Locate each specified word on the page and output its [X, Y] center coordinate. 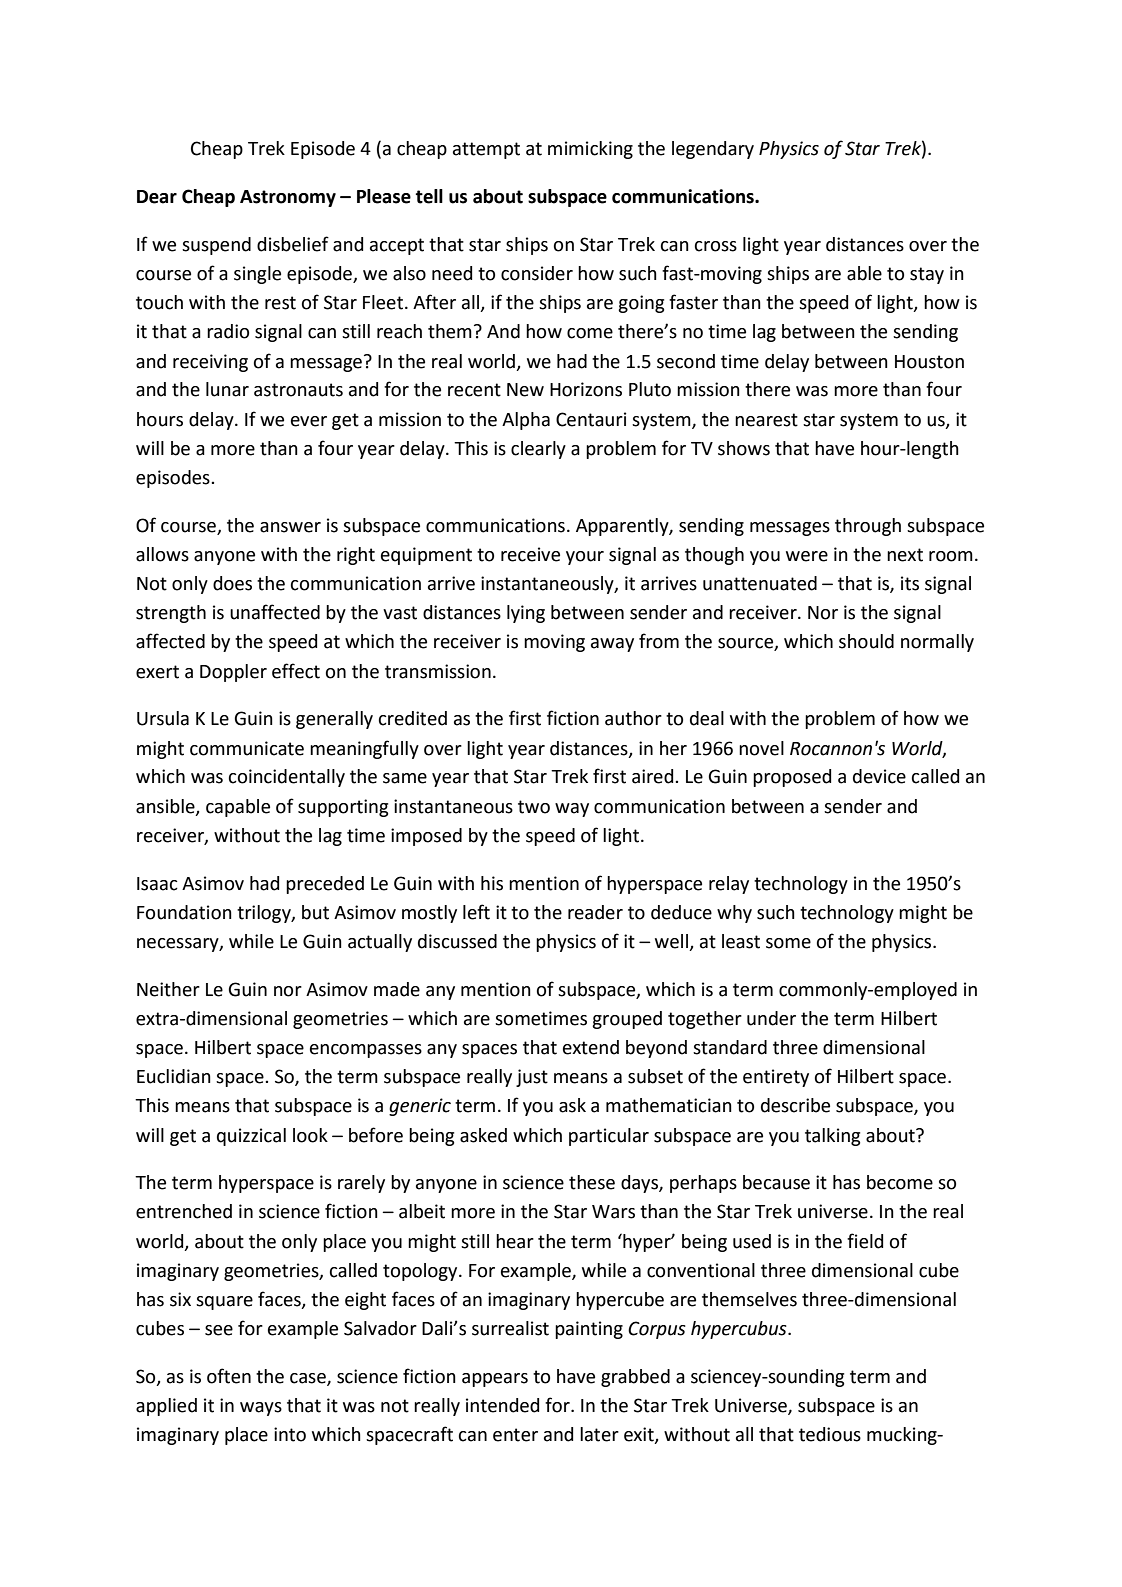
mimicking [590, 150]
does [232, 583]
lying [526, 614]
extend [591, 1047]
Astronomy [288, 198]
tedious [830, 1434]
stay [927, 275]
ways [261, 1409]
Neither [168, 989]
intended [502, 1405]
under [771, 1018]
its [910, 583]
